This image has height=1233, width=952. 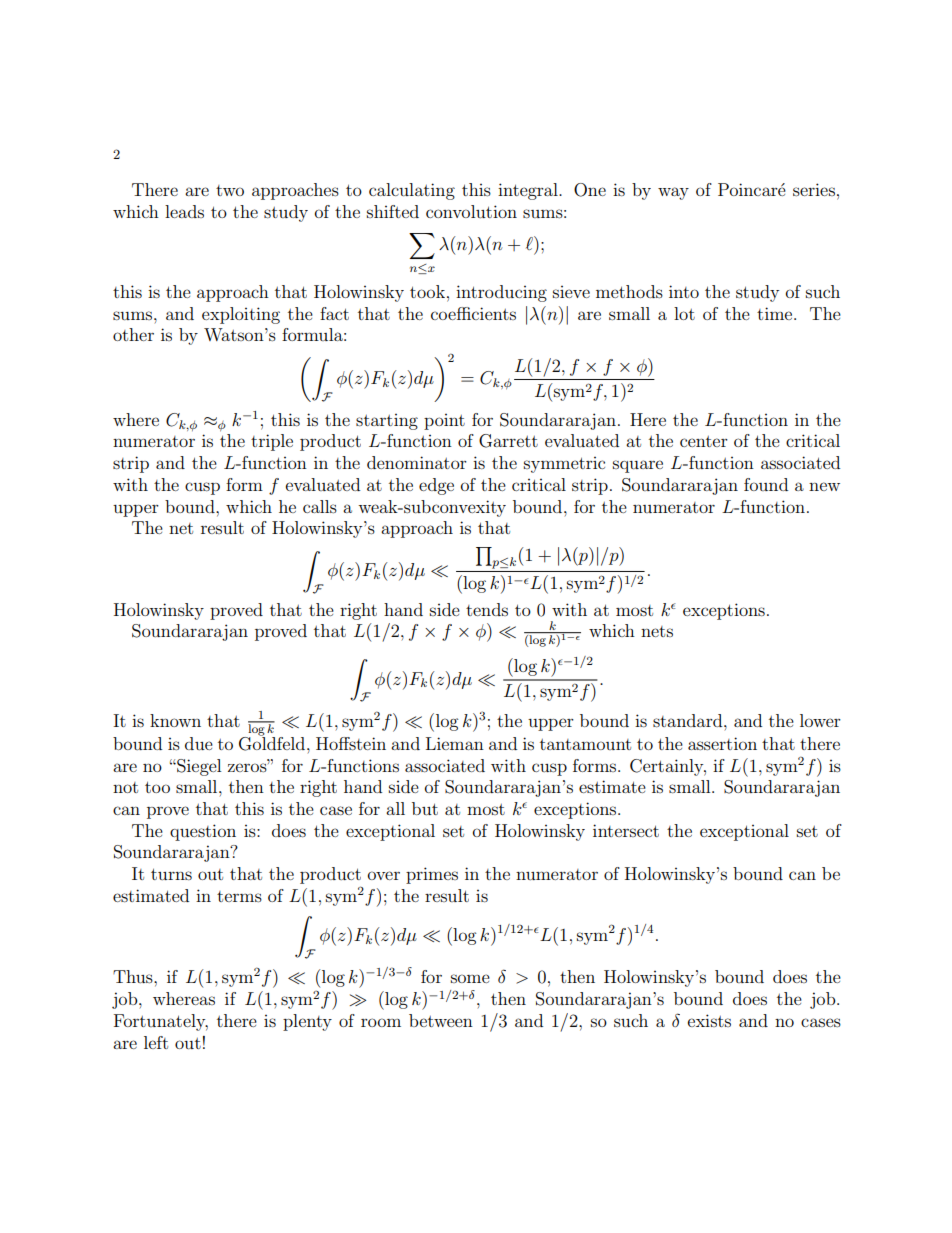 What do you see at coordinates (444, 422) in the image?
I see `point` at bounding box center [444, 422].
